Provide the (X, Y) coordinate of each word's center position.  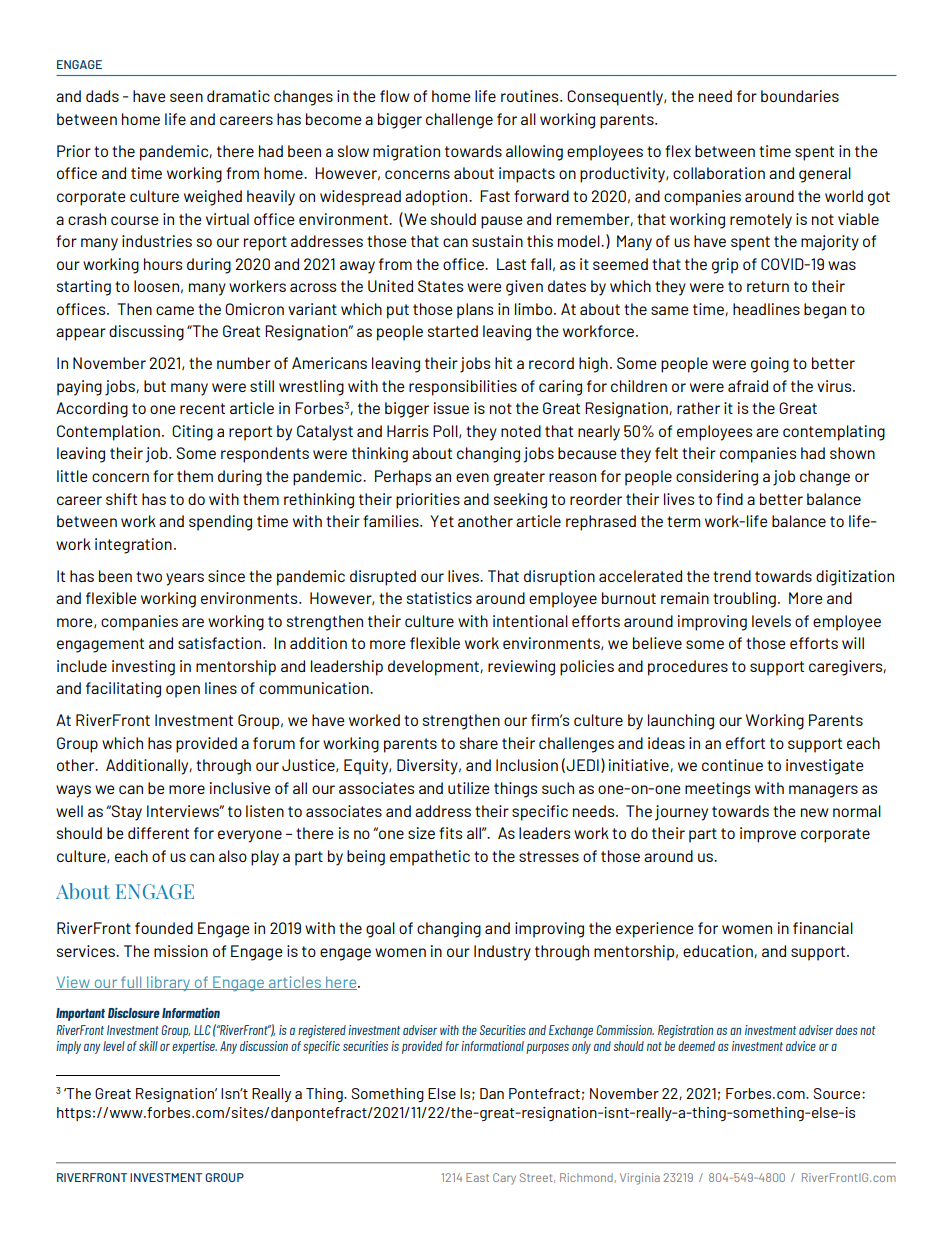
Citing (192, 433)
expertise (194, 1047)
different (158, 833)
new (815, 812)
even (472, 477)
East (477, 1177)
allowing (534, 153)
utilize (469, 788)
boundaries (800, 96)
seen (186, 97)
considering (717, 478)
